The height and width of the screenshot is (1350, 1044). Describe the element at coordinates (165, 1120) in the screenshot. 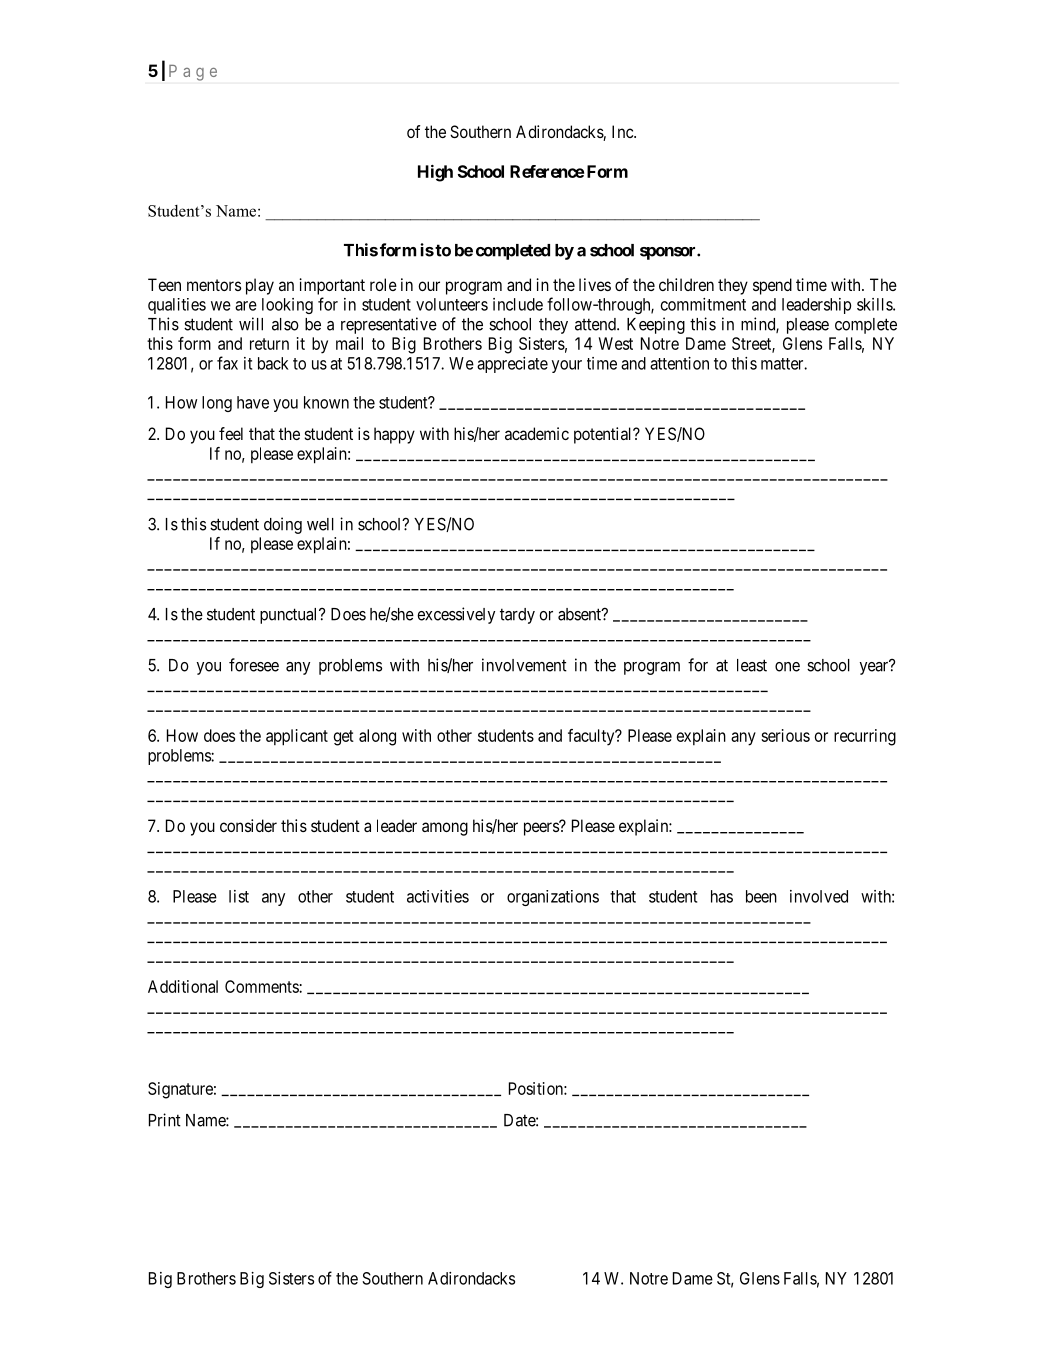

I see `Print` at that location.
